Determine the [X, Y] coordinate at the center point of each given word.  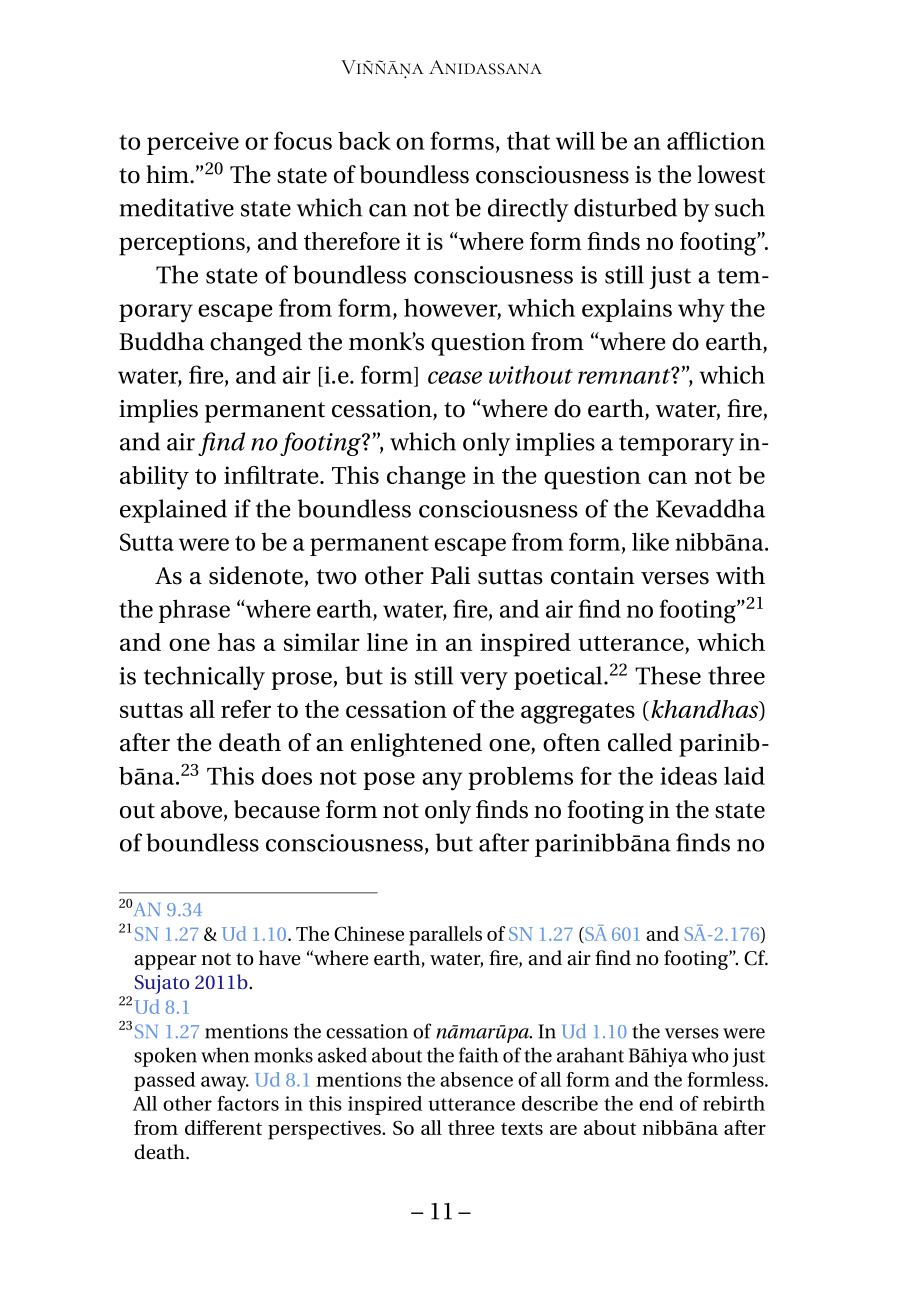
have [280, 958]
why [701, 311]
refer [246, 709]
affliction [716, 140]
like [650, 541]
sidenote [256, 575]
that [528, 140]
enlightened [416, 745]
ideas [688, 775]
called [640, 742]
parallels [445, 936]
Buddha [161, 341]
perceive [193, 143]
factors [248, 1103]
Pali [450, 575]
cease [455, 377]
